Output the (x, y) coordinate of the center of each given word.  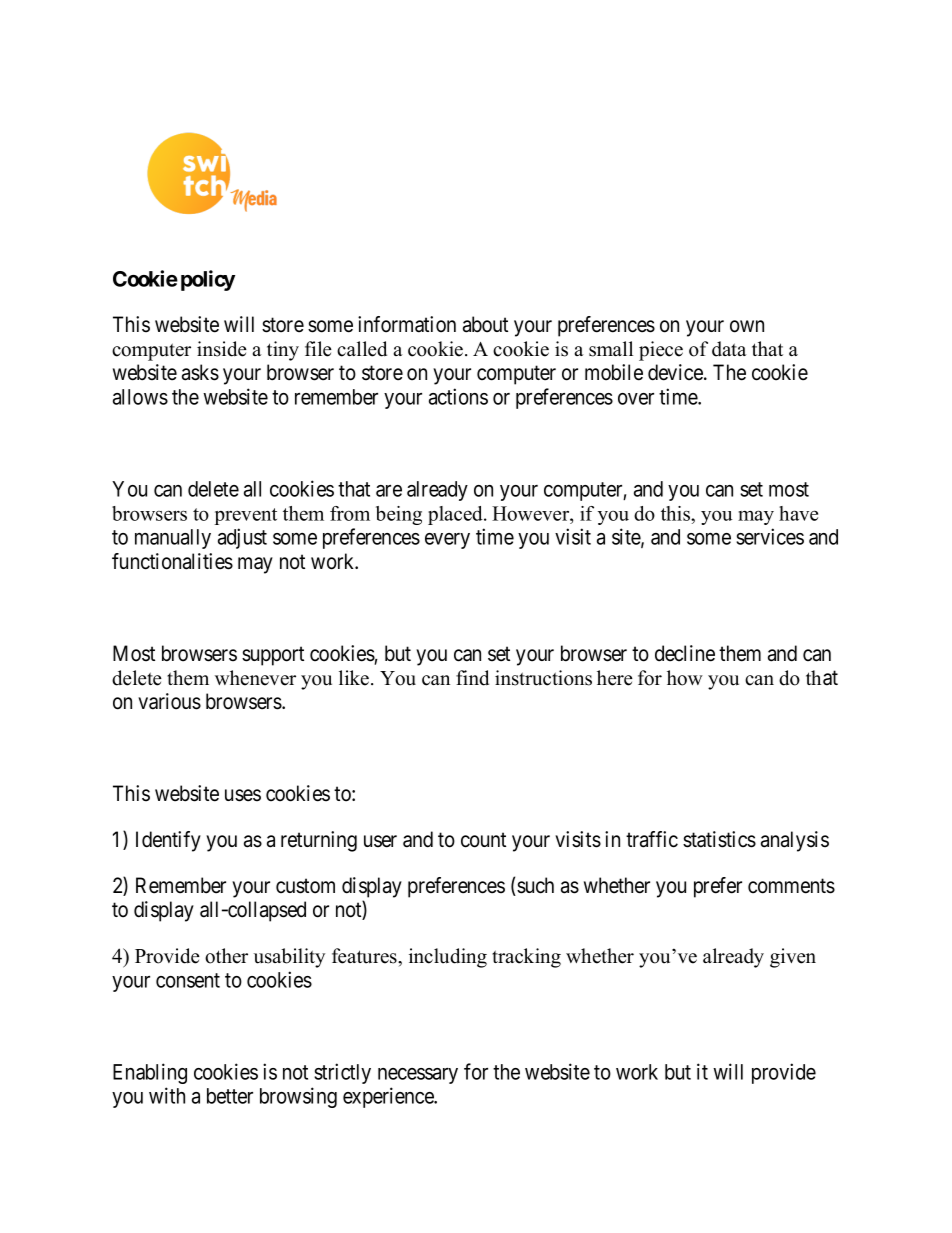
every (447, 541)
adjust (242, 538)
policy (208, 280)
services (770, 536)
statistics (719, 839)
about (485, 324)
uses (243, 795)
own (747, 326)
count (483, 840)
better (230, 1096)
